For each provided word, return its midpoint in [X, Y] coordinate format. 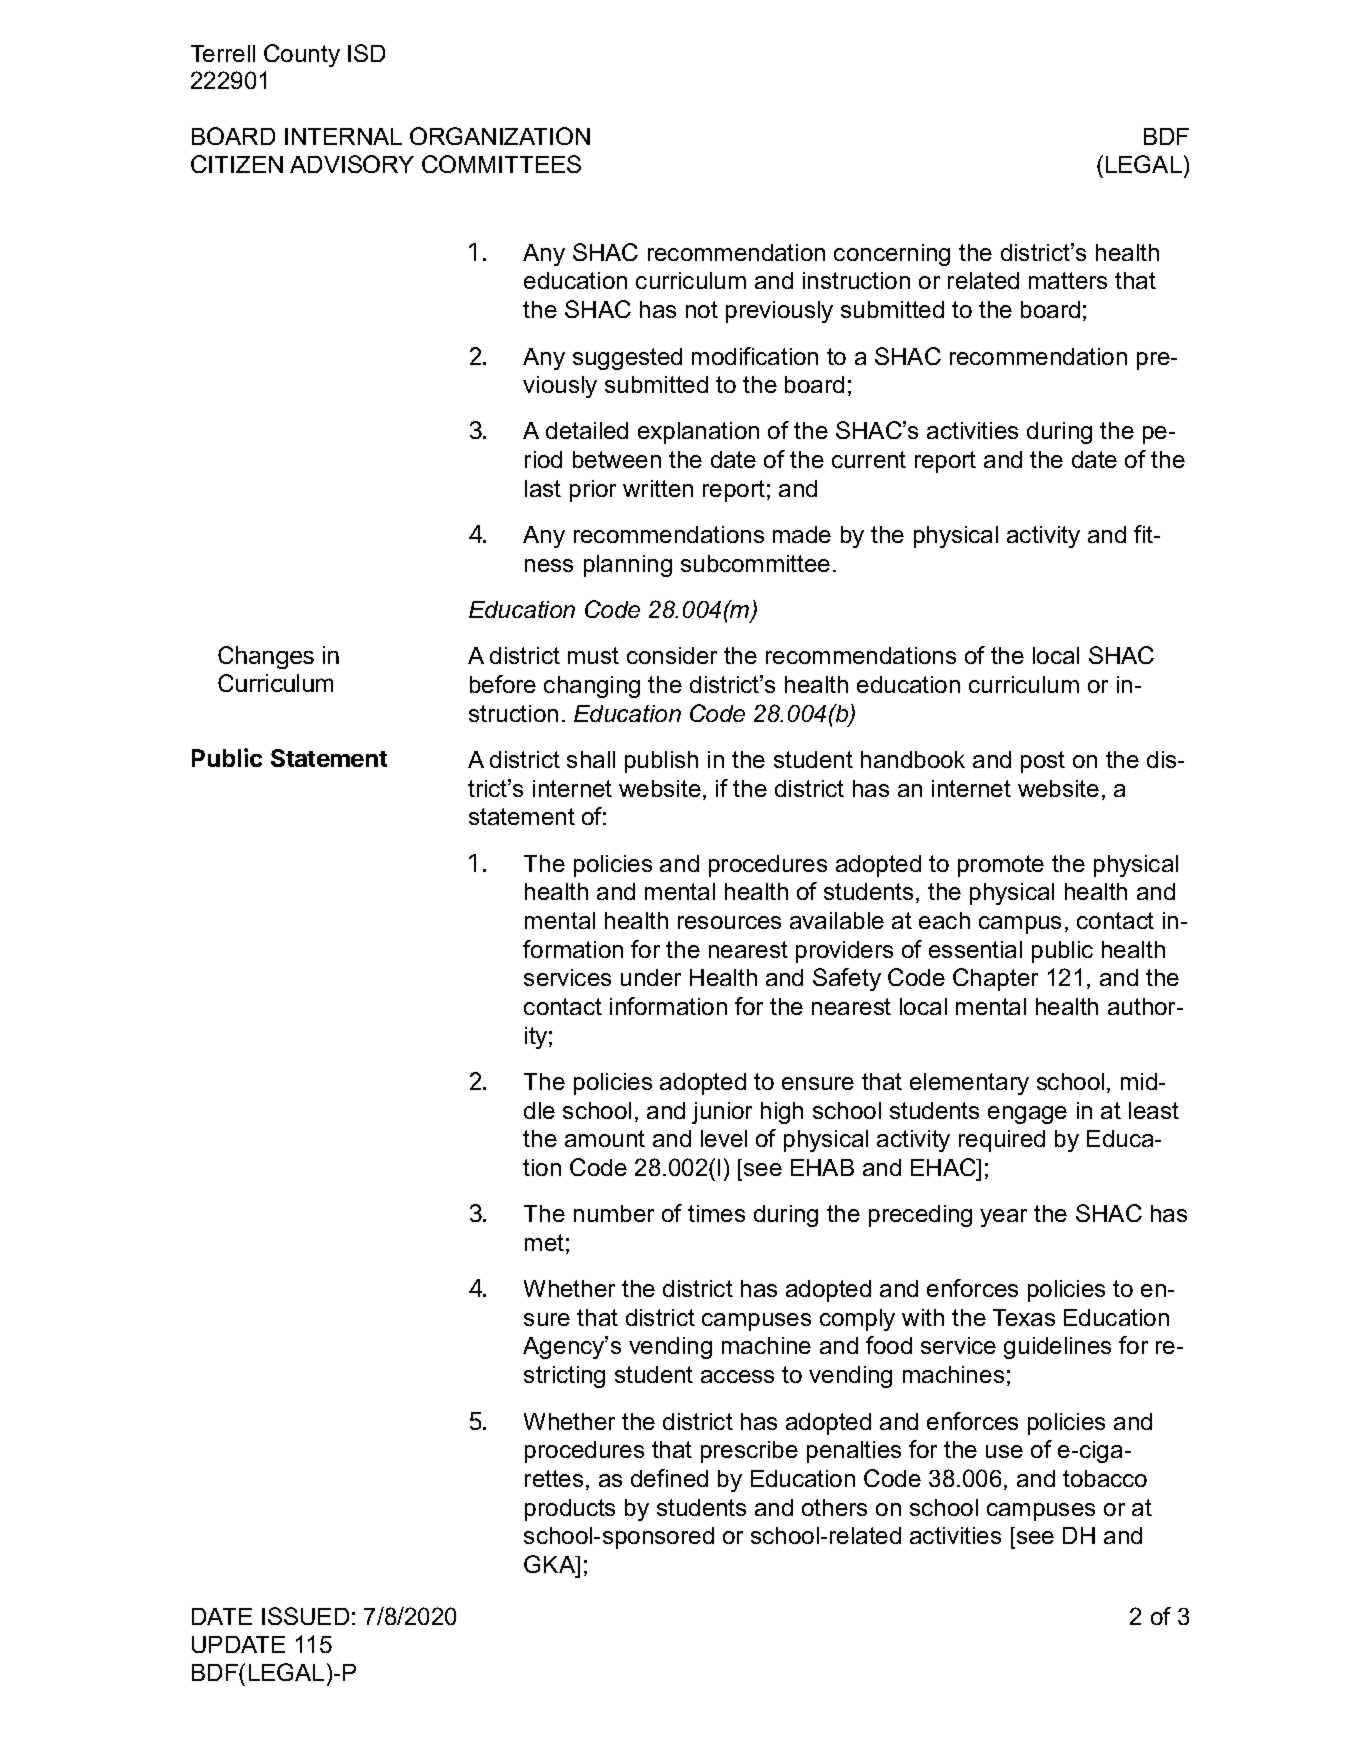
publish [661, 762]
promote [1001, 866]
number [614, 1213]
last [543, 488]
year [1003, 1218]
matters [1068, 280]
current [869, 459]
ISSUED [305, 1616]
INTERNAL [343, 136]
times [716, 1213]
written [658, 488]
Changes [266, 657]
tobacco [1105, 1478]
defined [669, 1478]
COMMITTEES [501, 164]
